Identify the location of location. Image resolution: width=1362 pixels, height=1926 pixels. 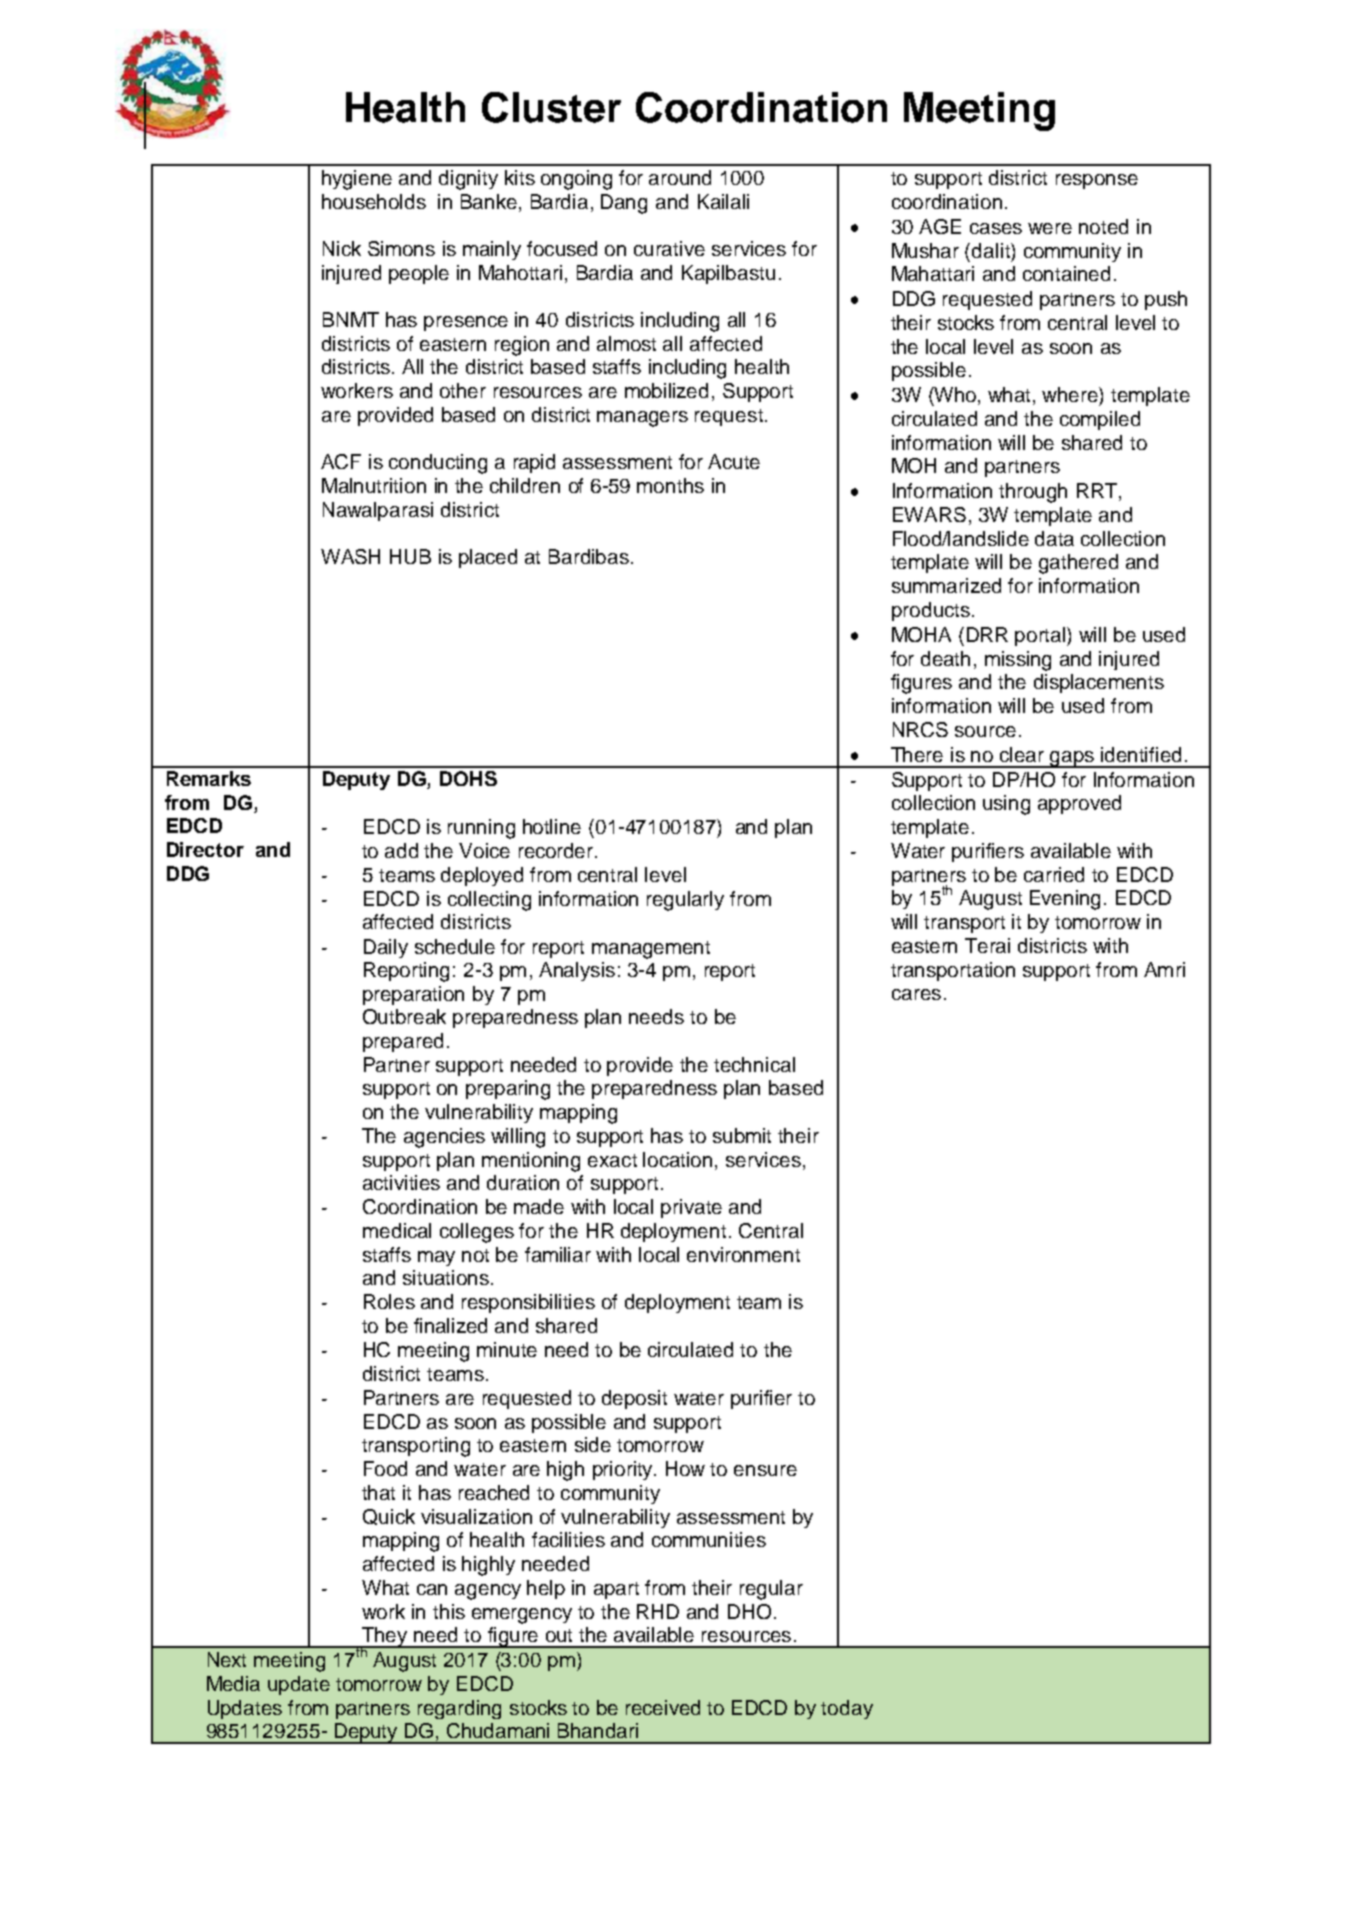
(677, 1159).
